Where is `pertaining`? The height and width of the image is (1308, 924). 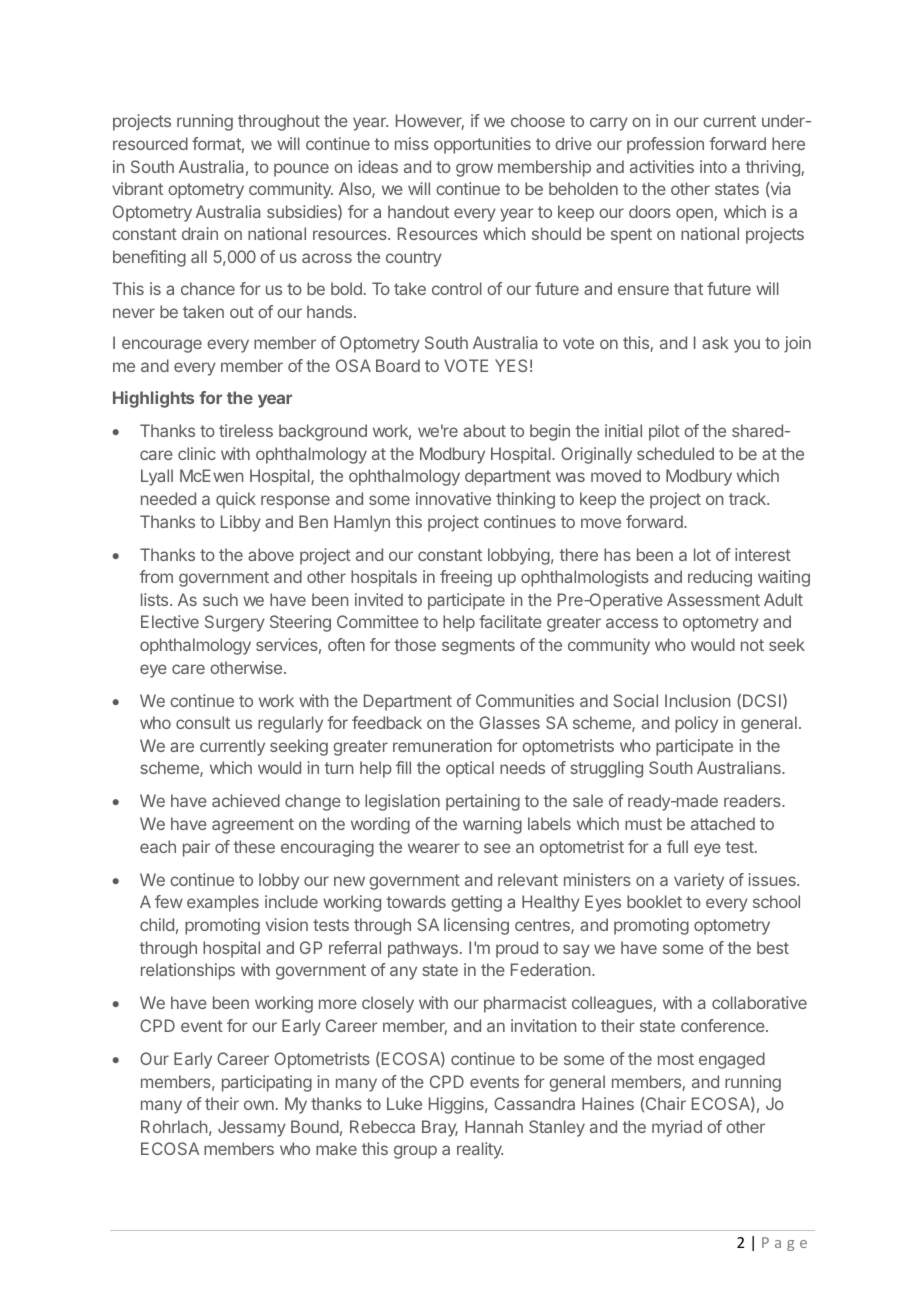 pertaining is located at coordinates (483, 802).
